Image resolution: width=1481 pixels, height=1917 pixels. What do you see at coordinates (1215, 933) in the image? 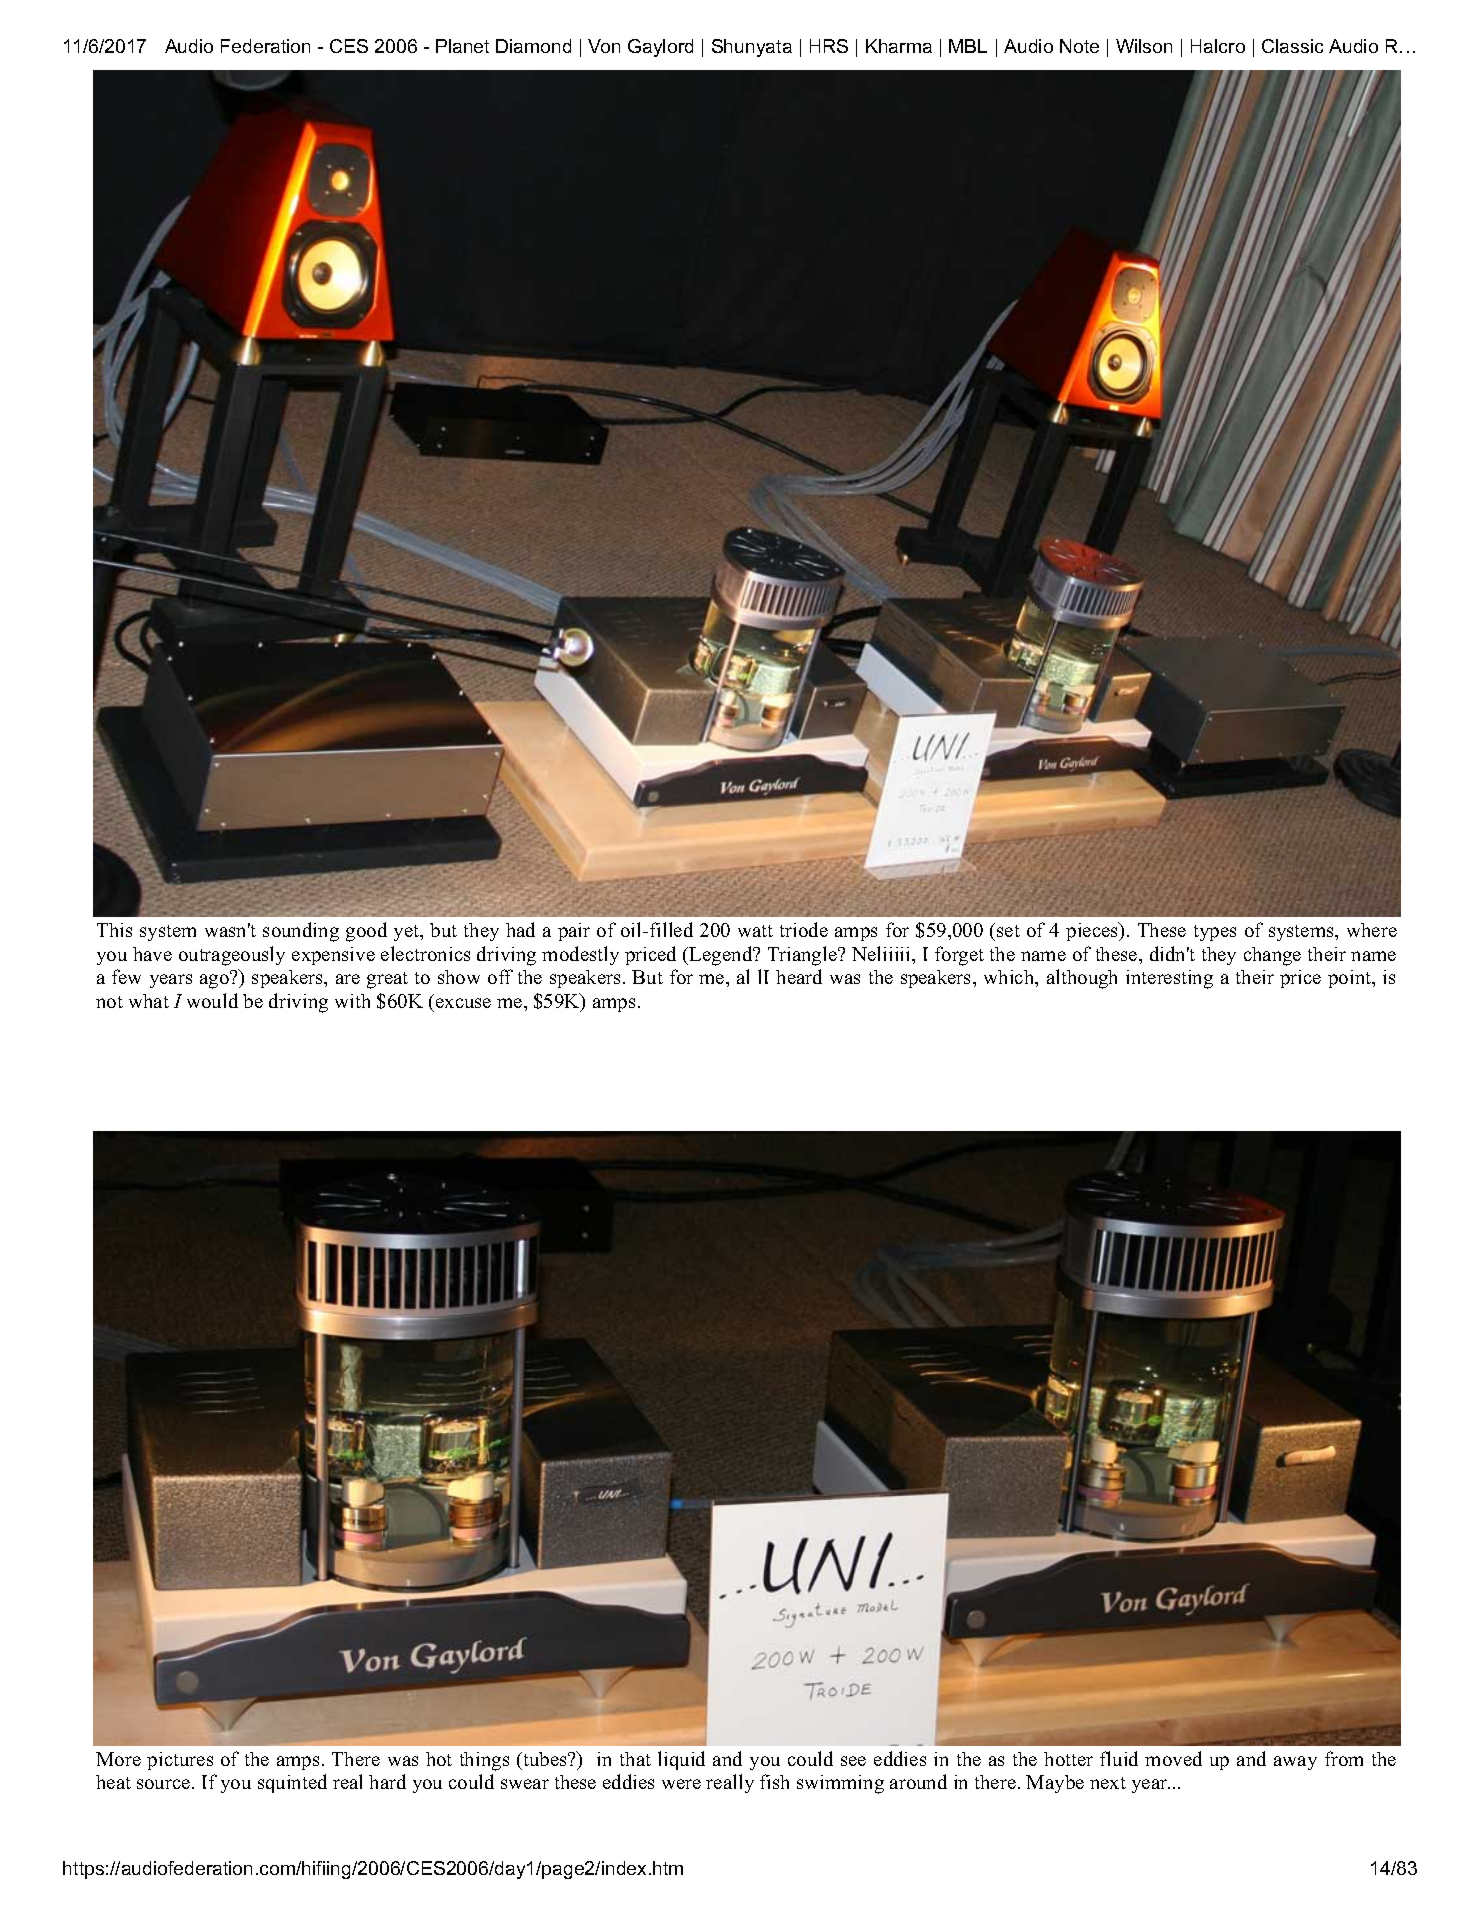
I see `types` at bounding box center [1215, 933].
